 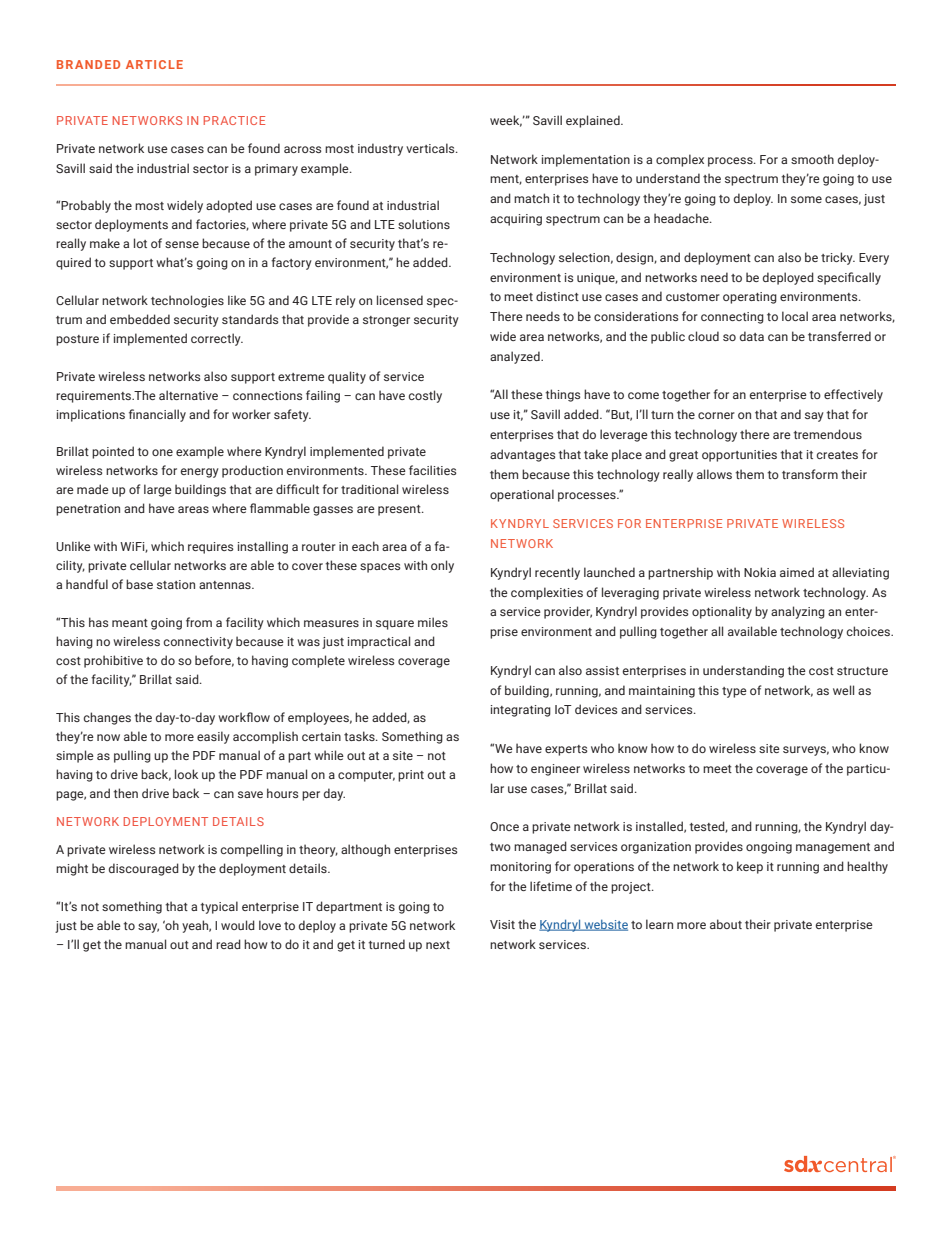 I want to click on Visit, so click(x=502, y=924).
